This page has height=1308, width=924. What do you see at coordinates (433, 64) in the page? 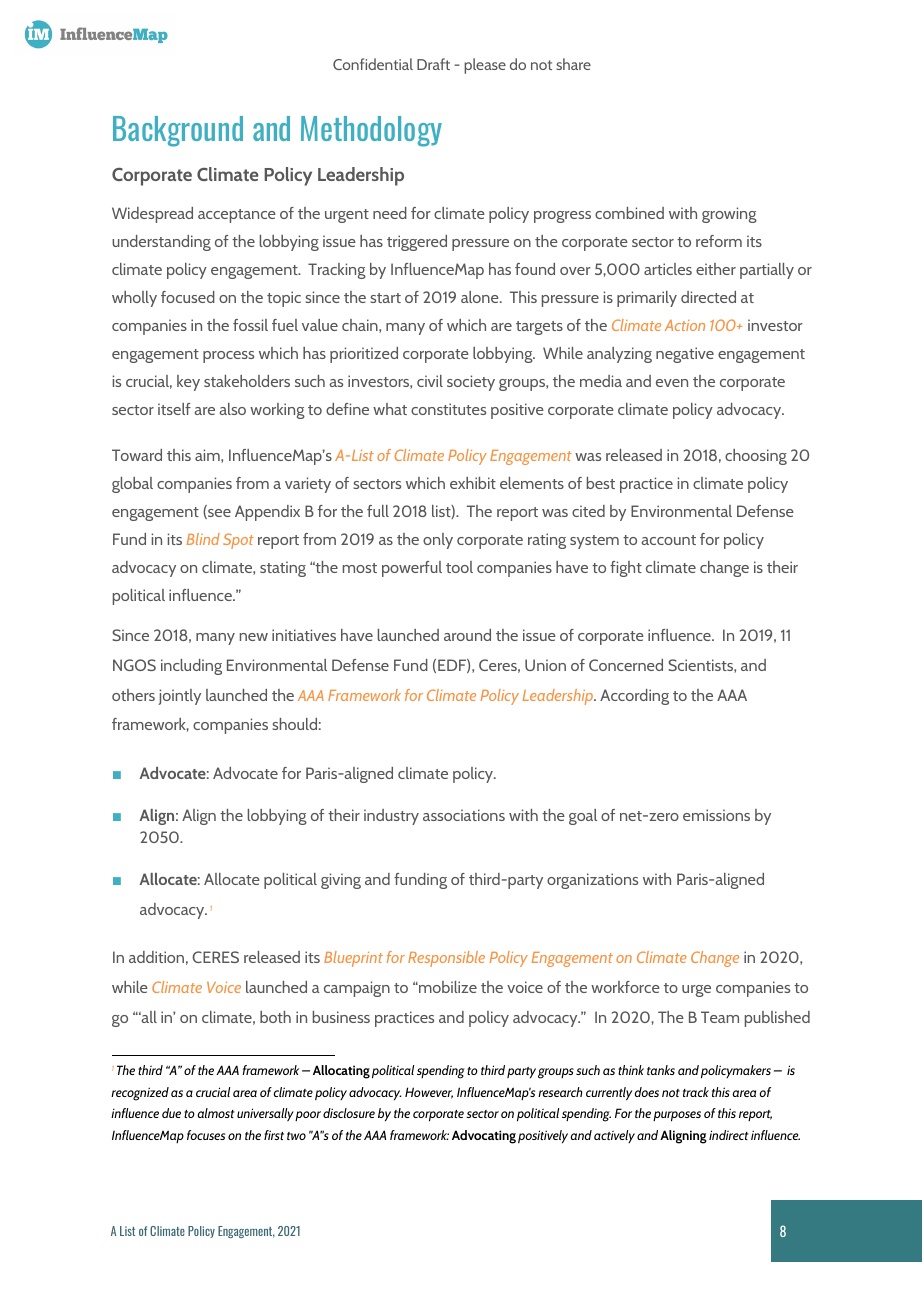
I see `Draft` at bounding box center [433, 64].
